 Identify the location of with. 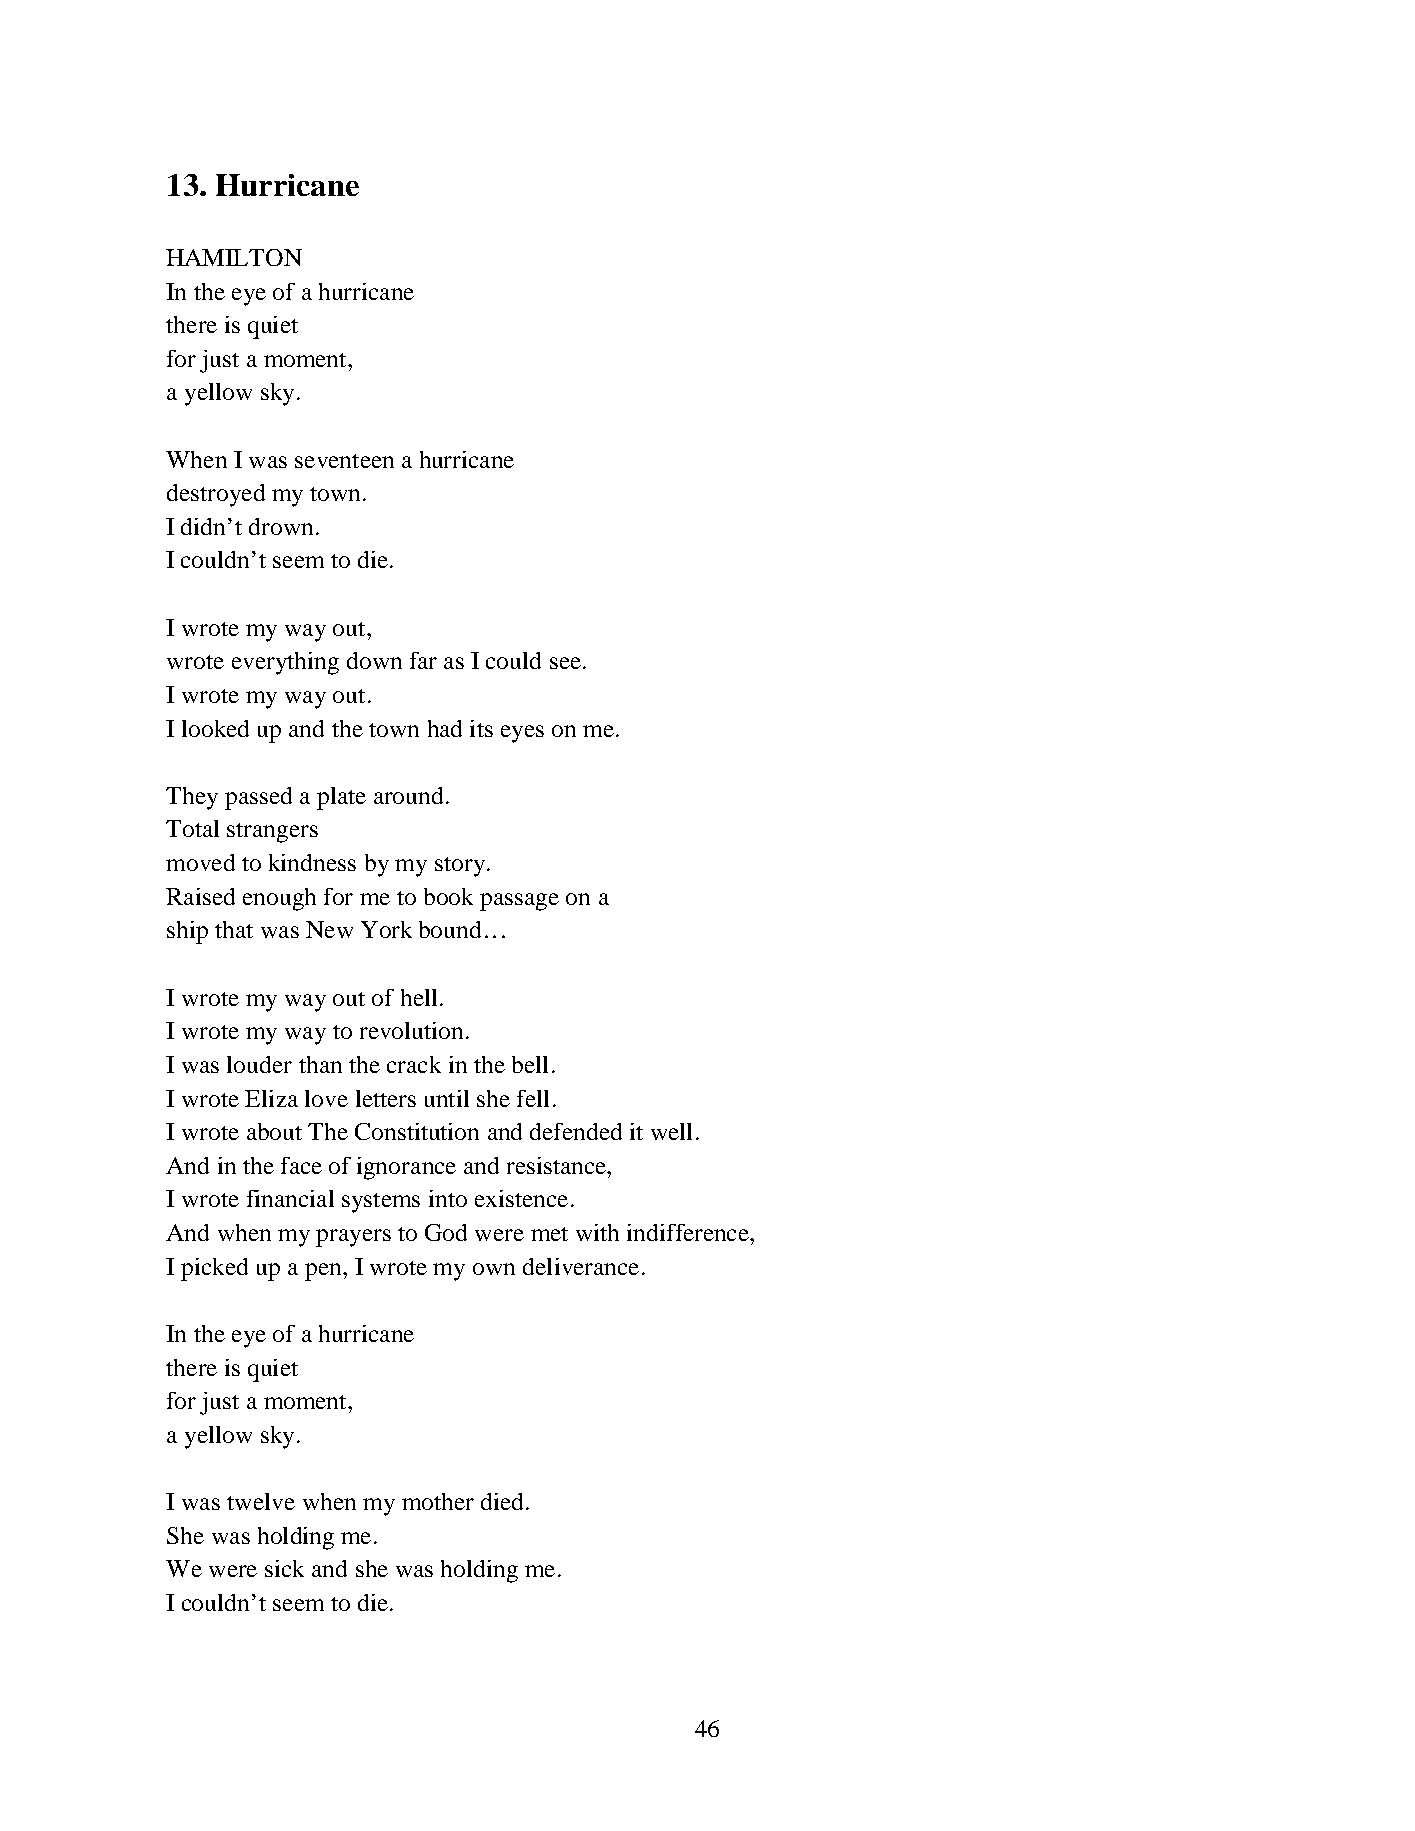
(597, 1232).
